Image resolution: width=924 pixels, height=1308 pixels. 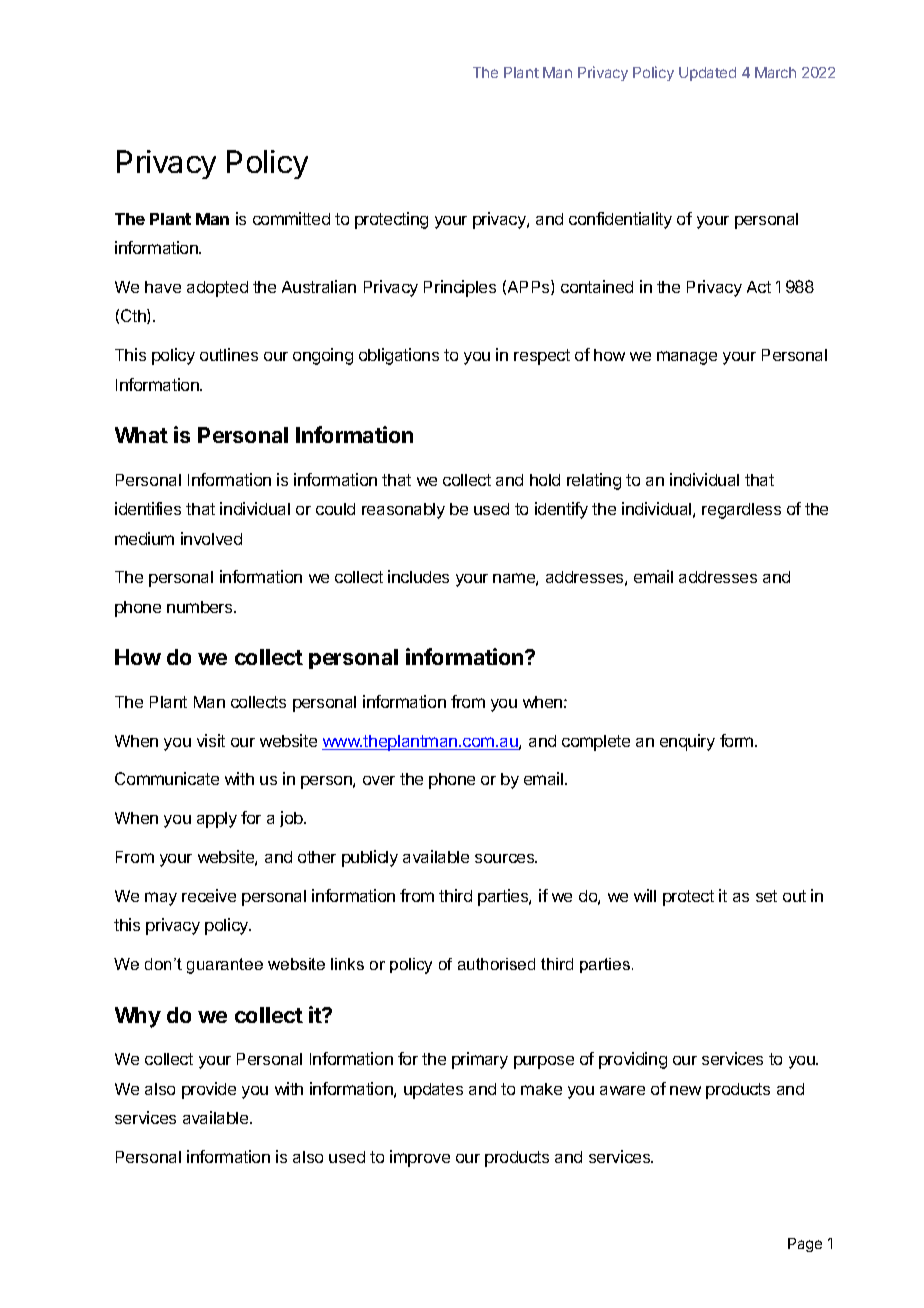 What do you see at coordinates (707, 74) in the screenshot?
I see `Updated` at bounding box center [707, 74].
